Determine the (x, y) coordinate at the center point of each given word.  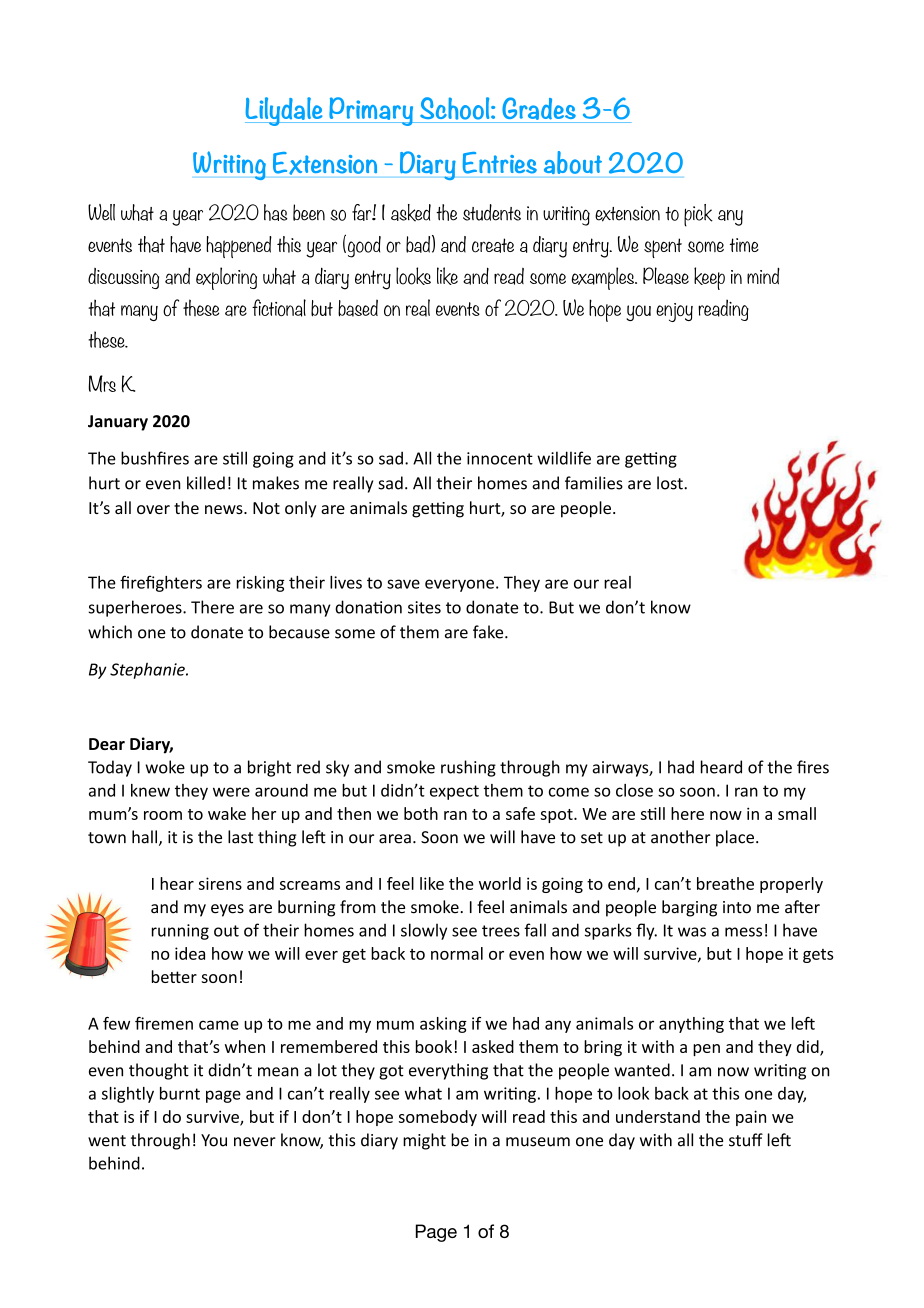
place (735, 838)
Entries (500, 163)
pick (698, 215)
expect (454, 792)
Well (101, 212)
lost (671, 483)
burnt (180, 1093)
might (424, 1141)
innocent (500, 458)
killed (206, 483)
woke (165, 767)
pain (751, 1118)
